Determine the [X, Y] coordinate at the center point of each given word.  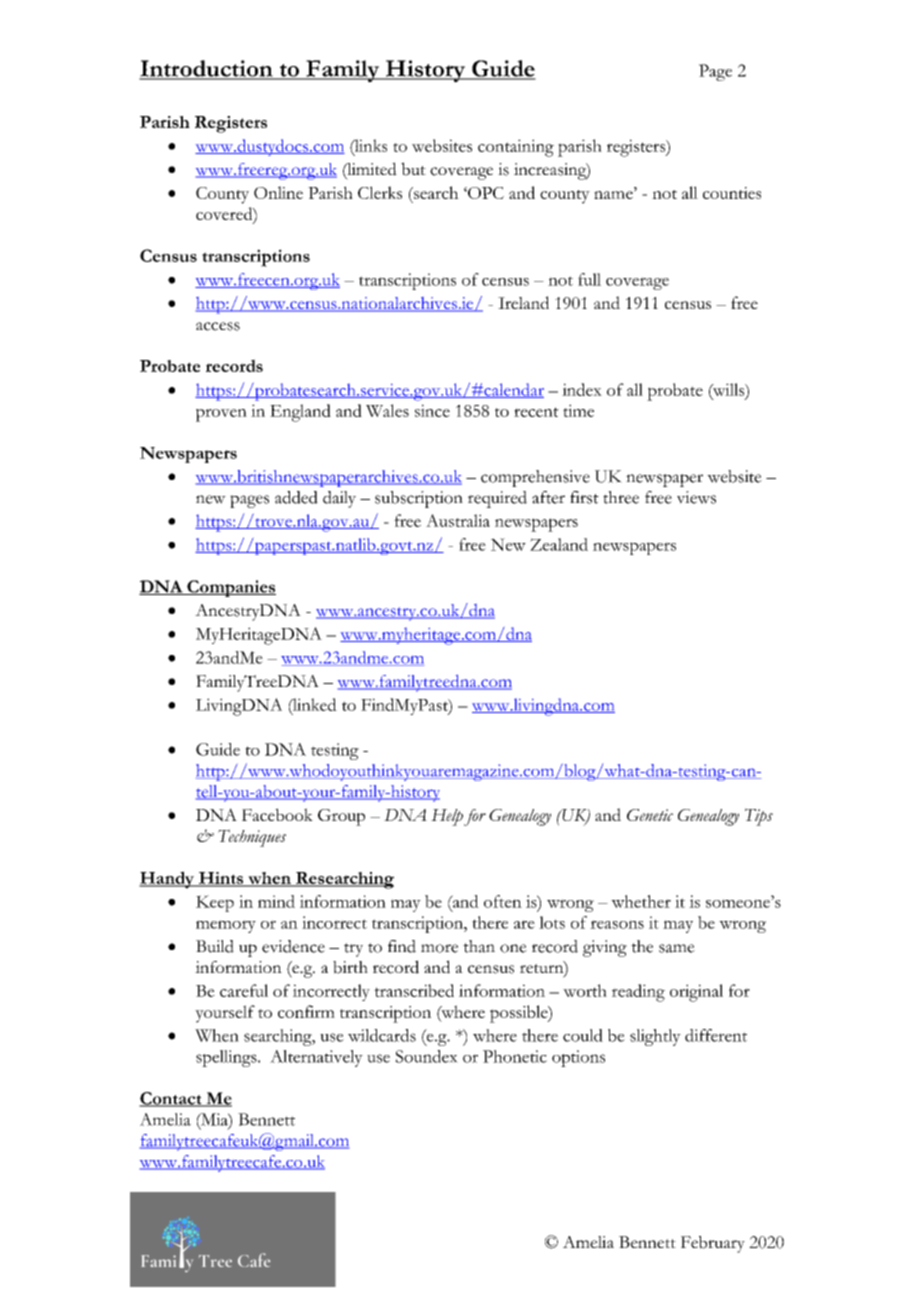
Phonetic [515, 1056]
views [696, 497]
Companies [230, 588]
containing [516, 148]
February [713, 1244]
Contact [171, 1099]
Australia [458, 520]
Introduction [207, 69]
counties [732, 193]
